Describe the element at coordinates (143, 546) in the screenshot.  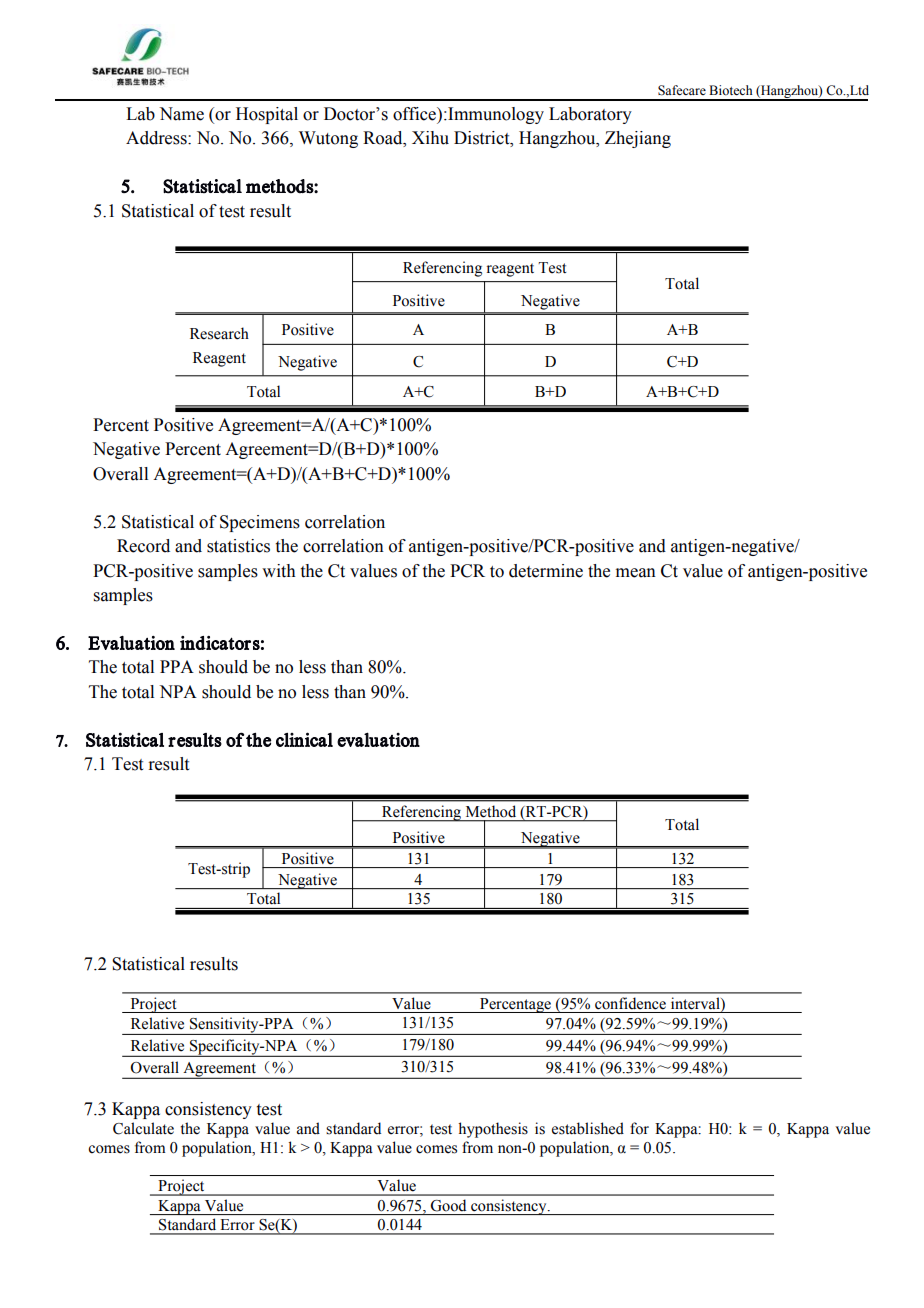
I see `Record` at that location.
